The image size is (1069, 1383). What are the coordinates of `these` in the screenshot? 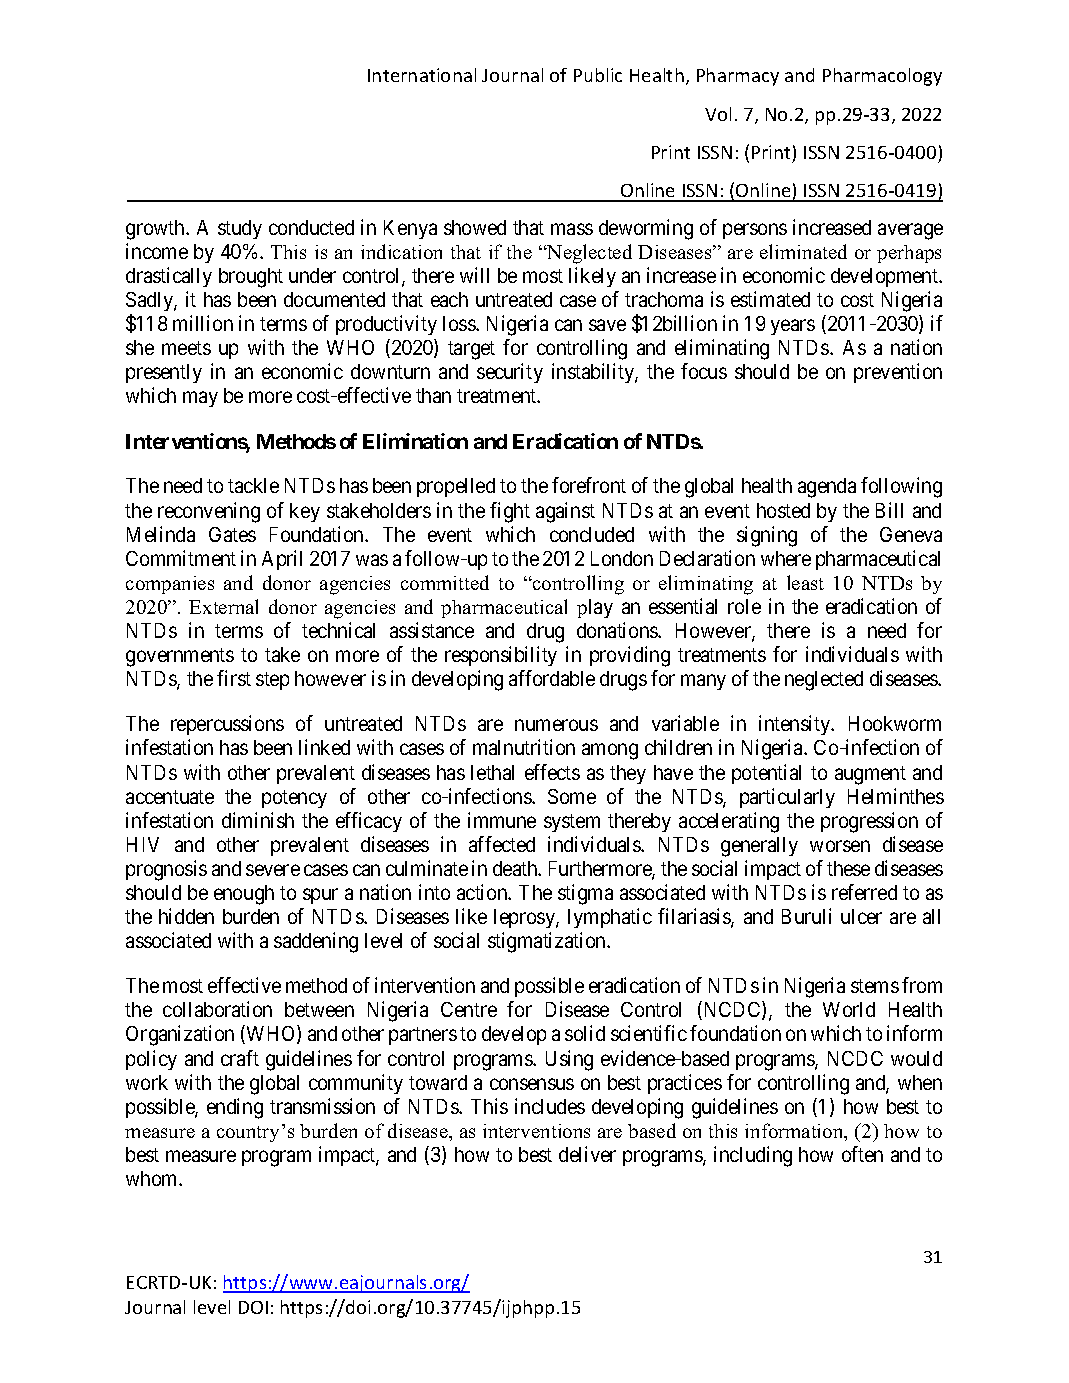 It's located at (848, 868).
